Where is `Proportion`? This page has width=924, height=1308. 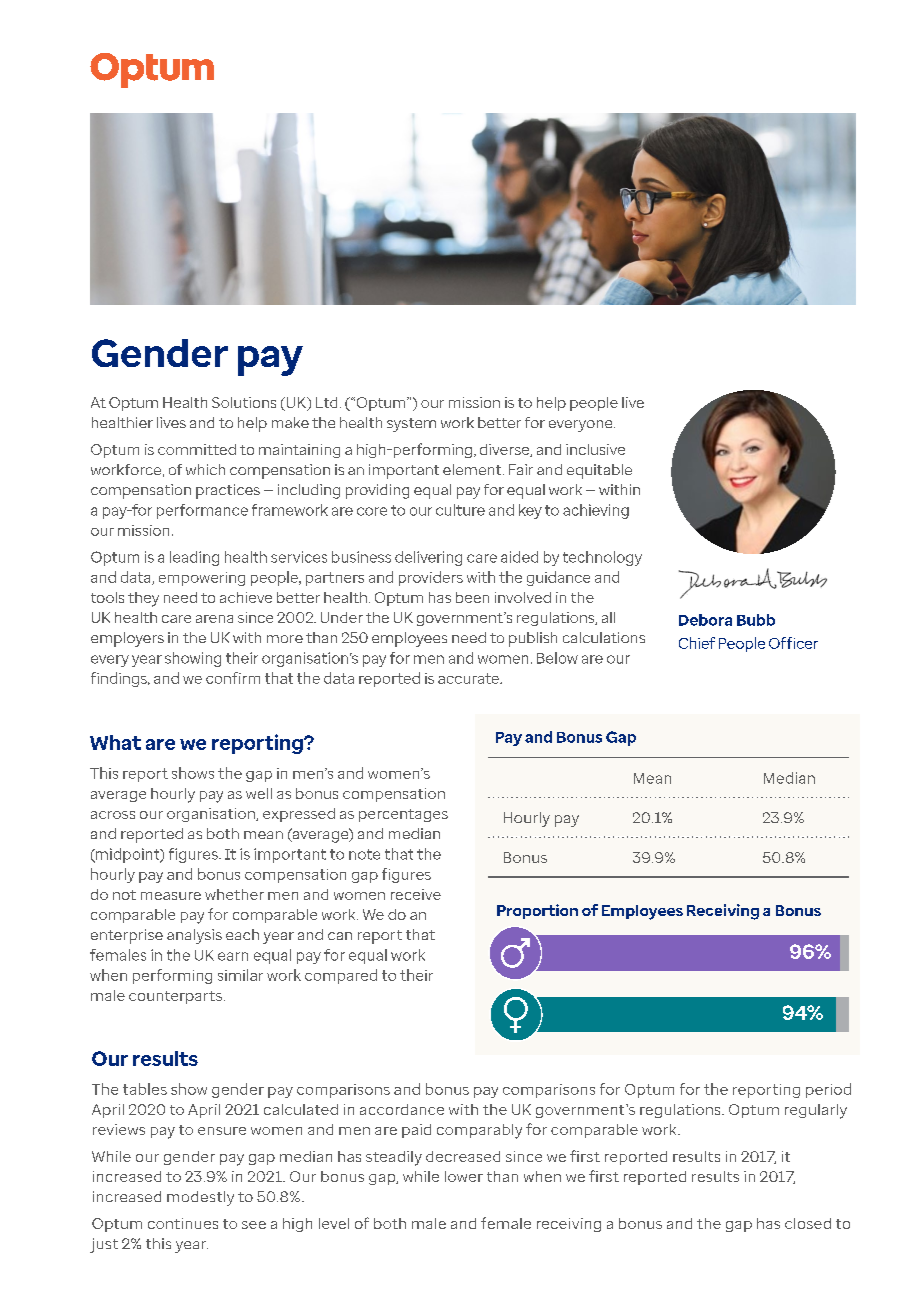
Proportion is located at coordinates (537, 911).
